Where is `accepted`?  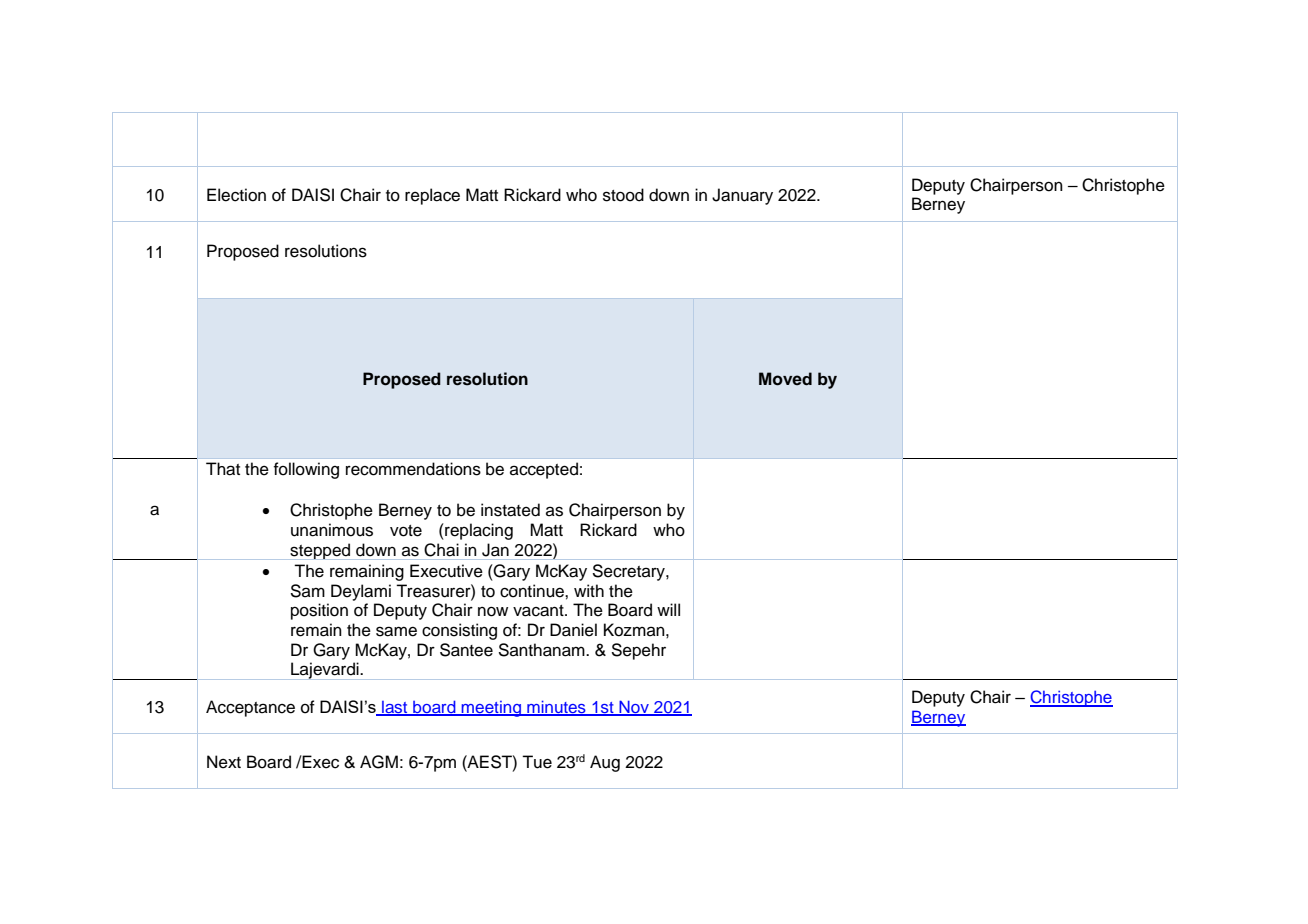
accepted is located at coordinates (544, 470).
